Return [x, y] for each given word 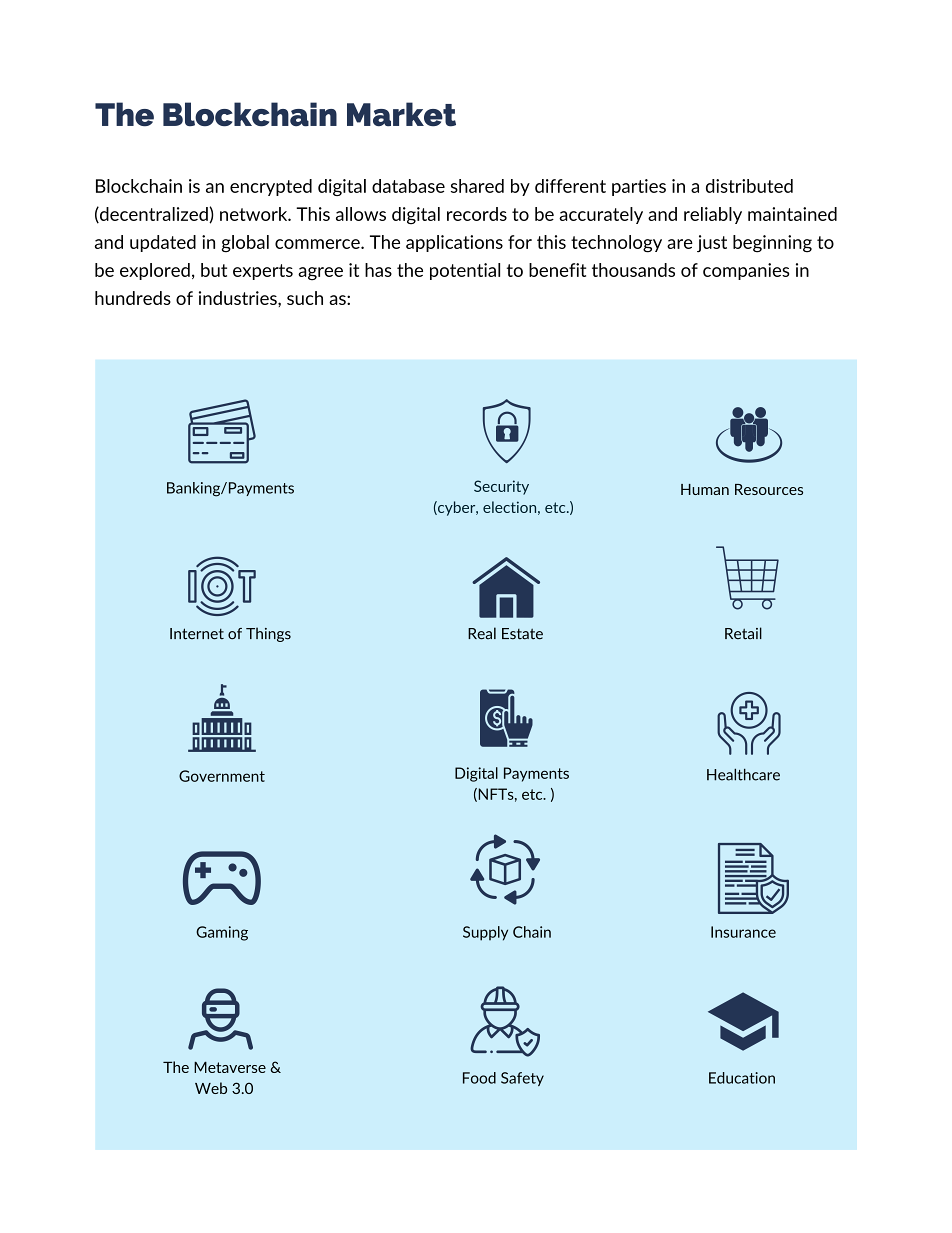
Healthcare [743, 775]
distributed [749, 186]
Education [742, 1078]
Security [501, 487]
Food [479, 1078]
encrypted [271, 187]
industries [239, 298]
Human [705, 489]
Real [482, 633]
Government [222, 776]
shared [477, 186]
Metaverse [230, 1067]
